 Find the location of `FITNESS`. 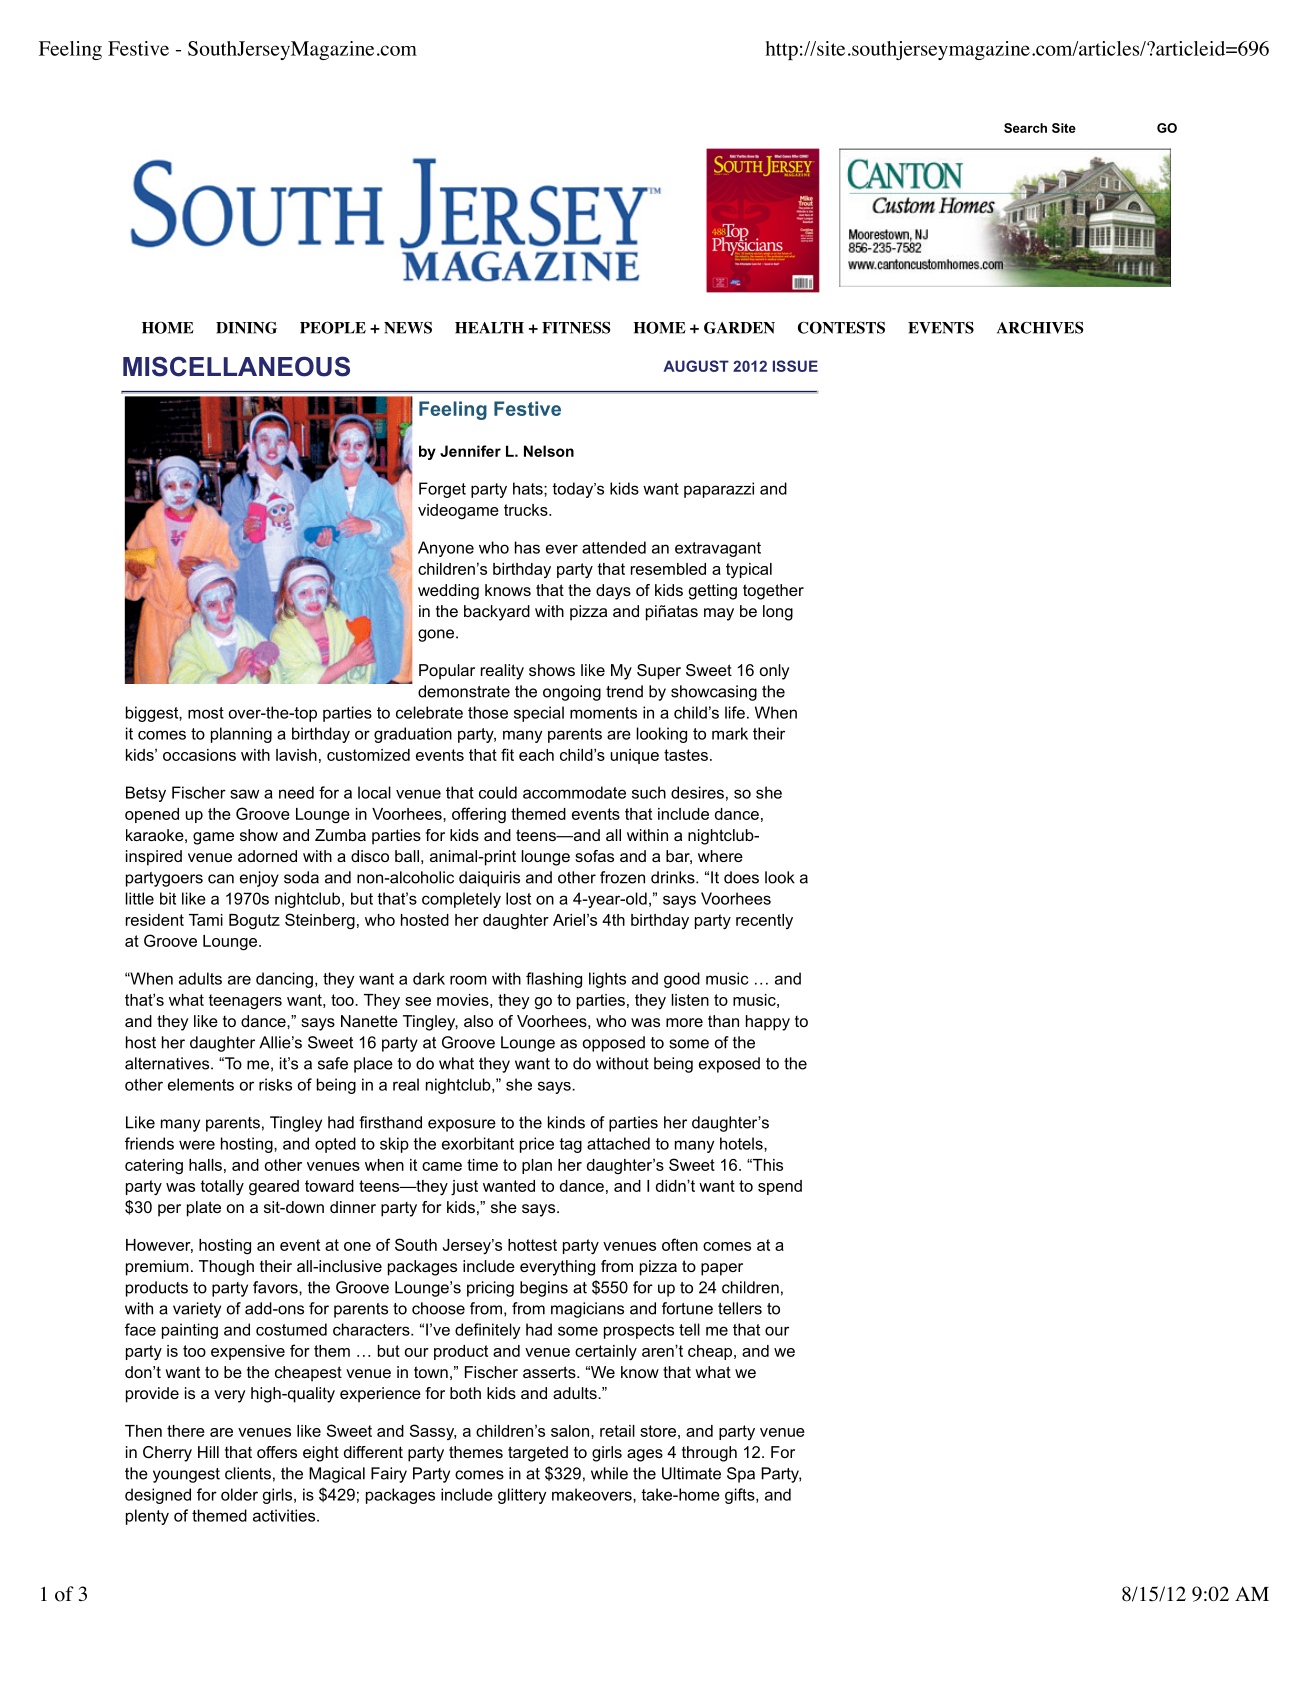

FITNESS is located at coordinates (576, 327).
